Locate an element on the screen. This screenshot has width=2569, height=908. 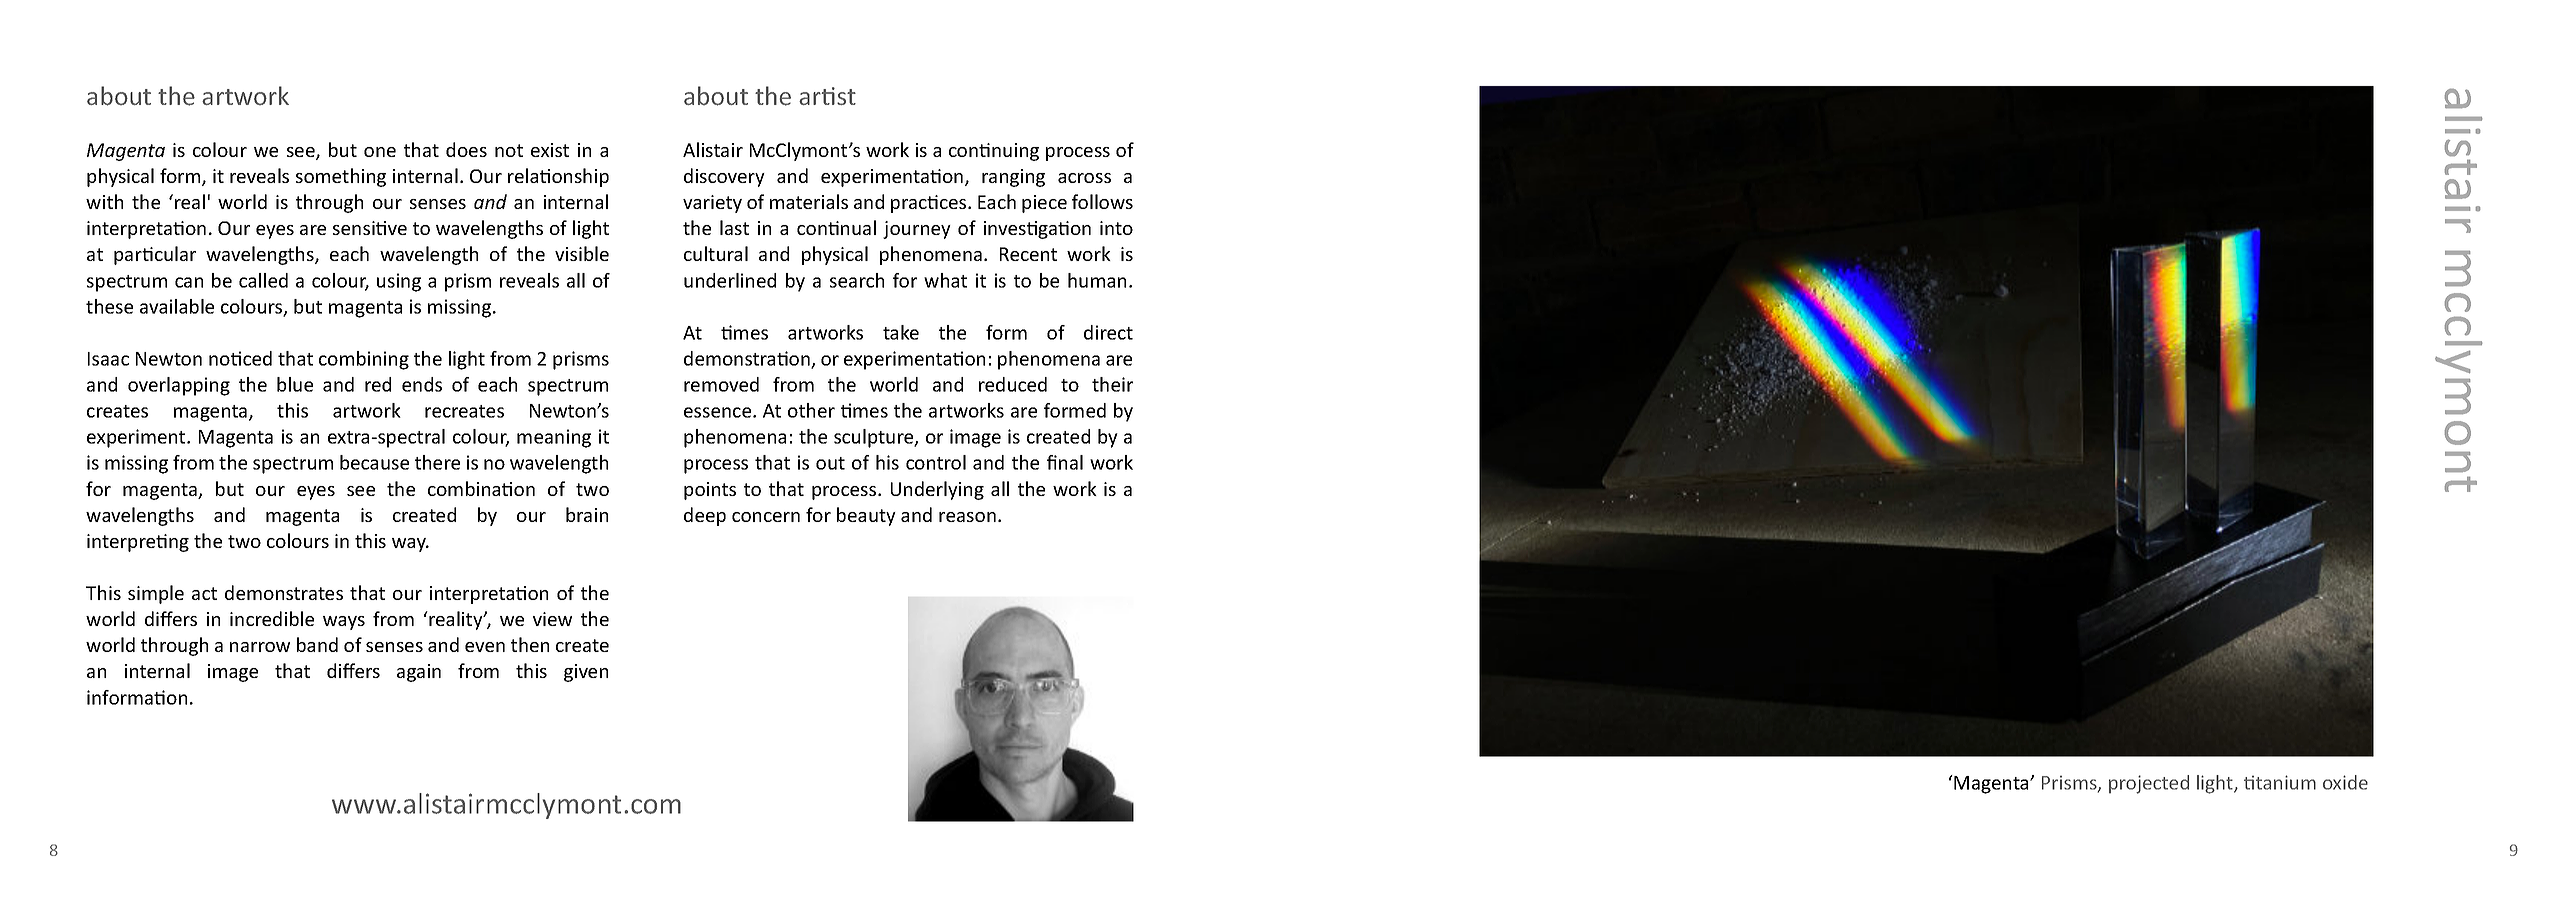
reason is located at coordinates (967, 517).
